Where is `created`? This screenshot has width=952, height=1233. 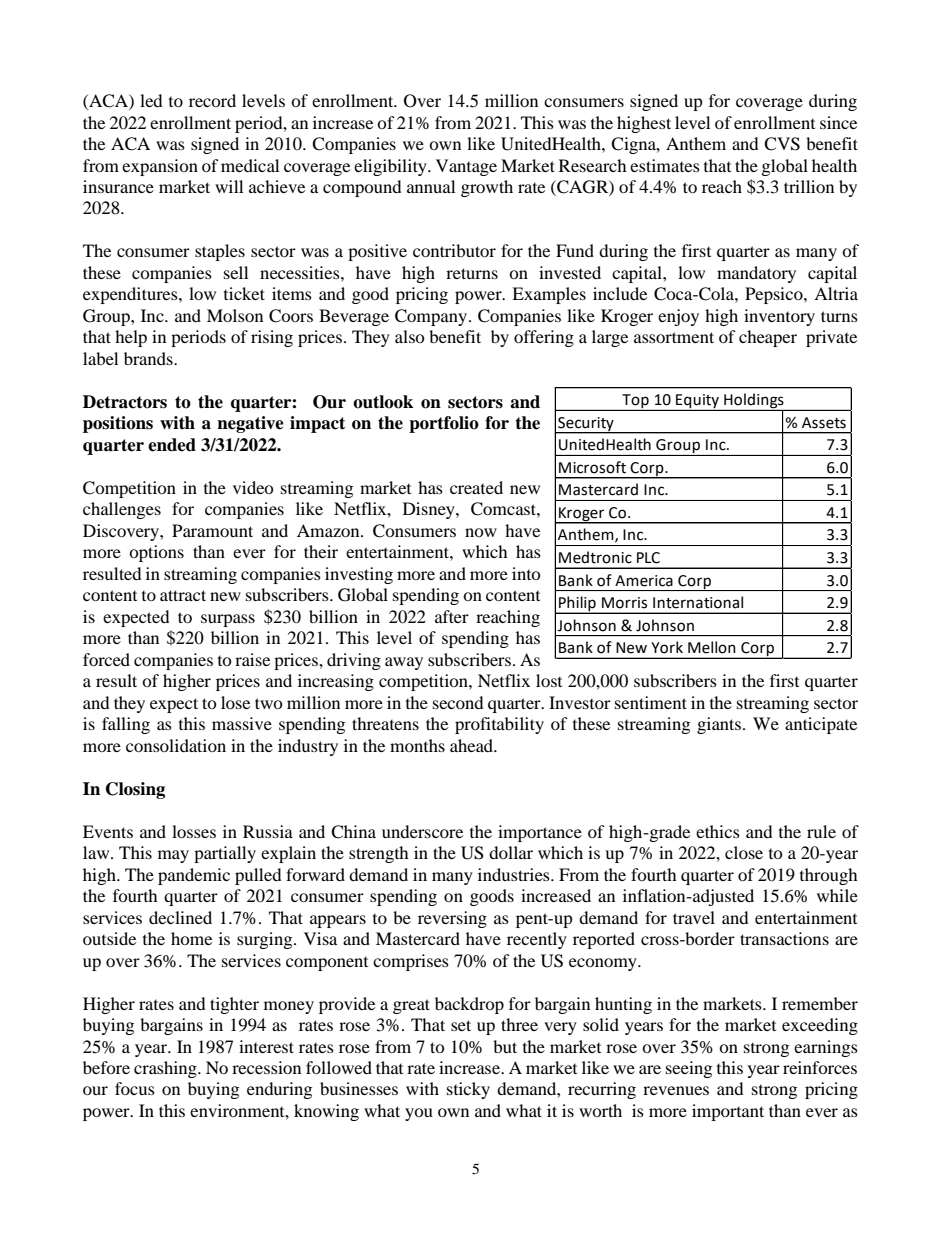
created is located at coordinates (476, 487).
